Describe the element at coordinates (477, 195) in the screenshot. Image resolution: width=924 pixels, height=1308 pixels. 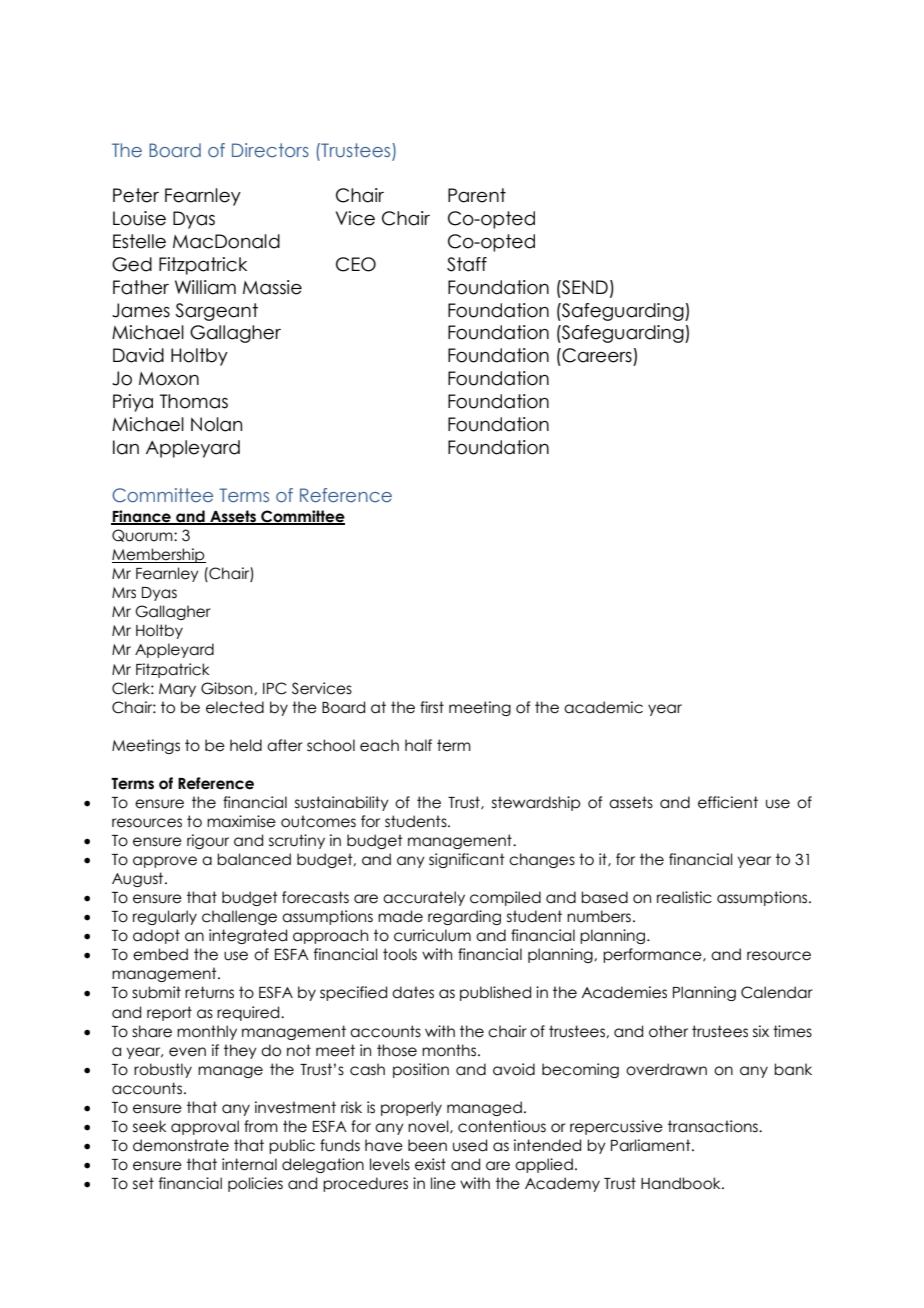
I see `Parent` at that location.
